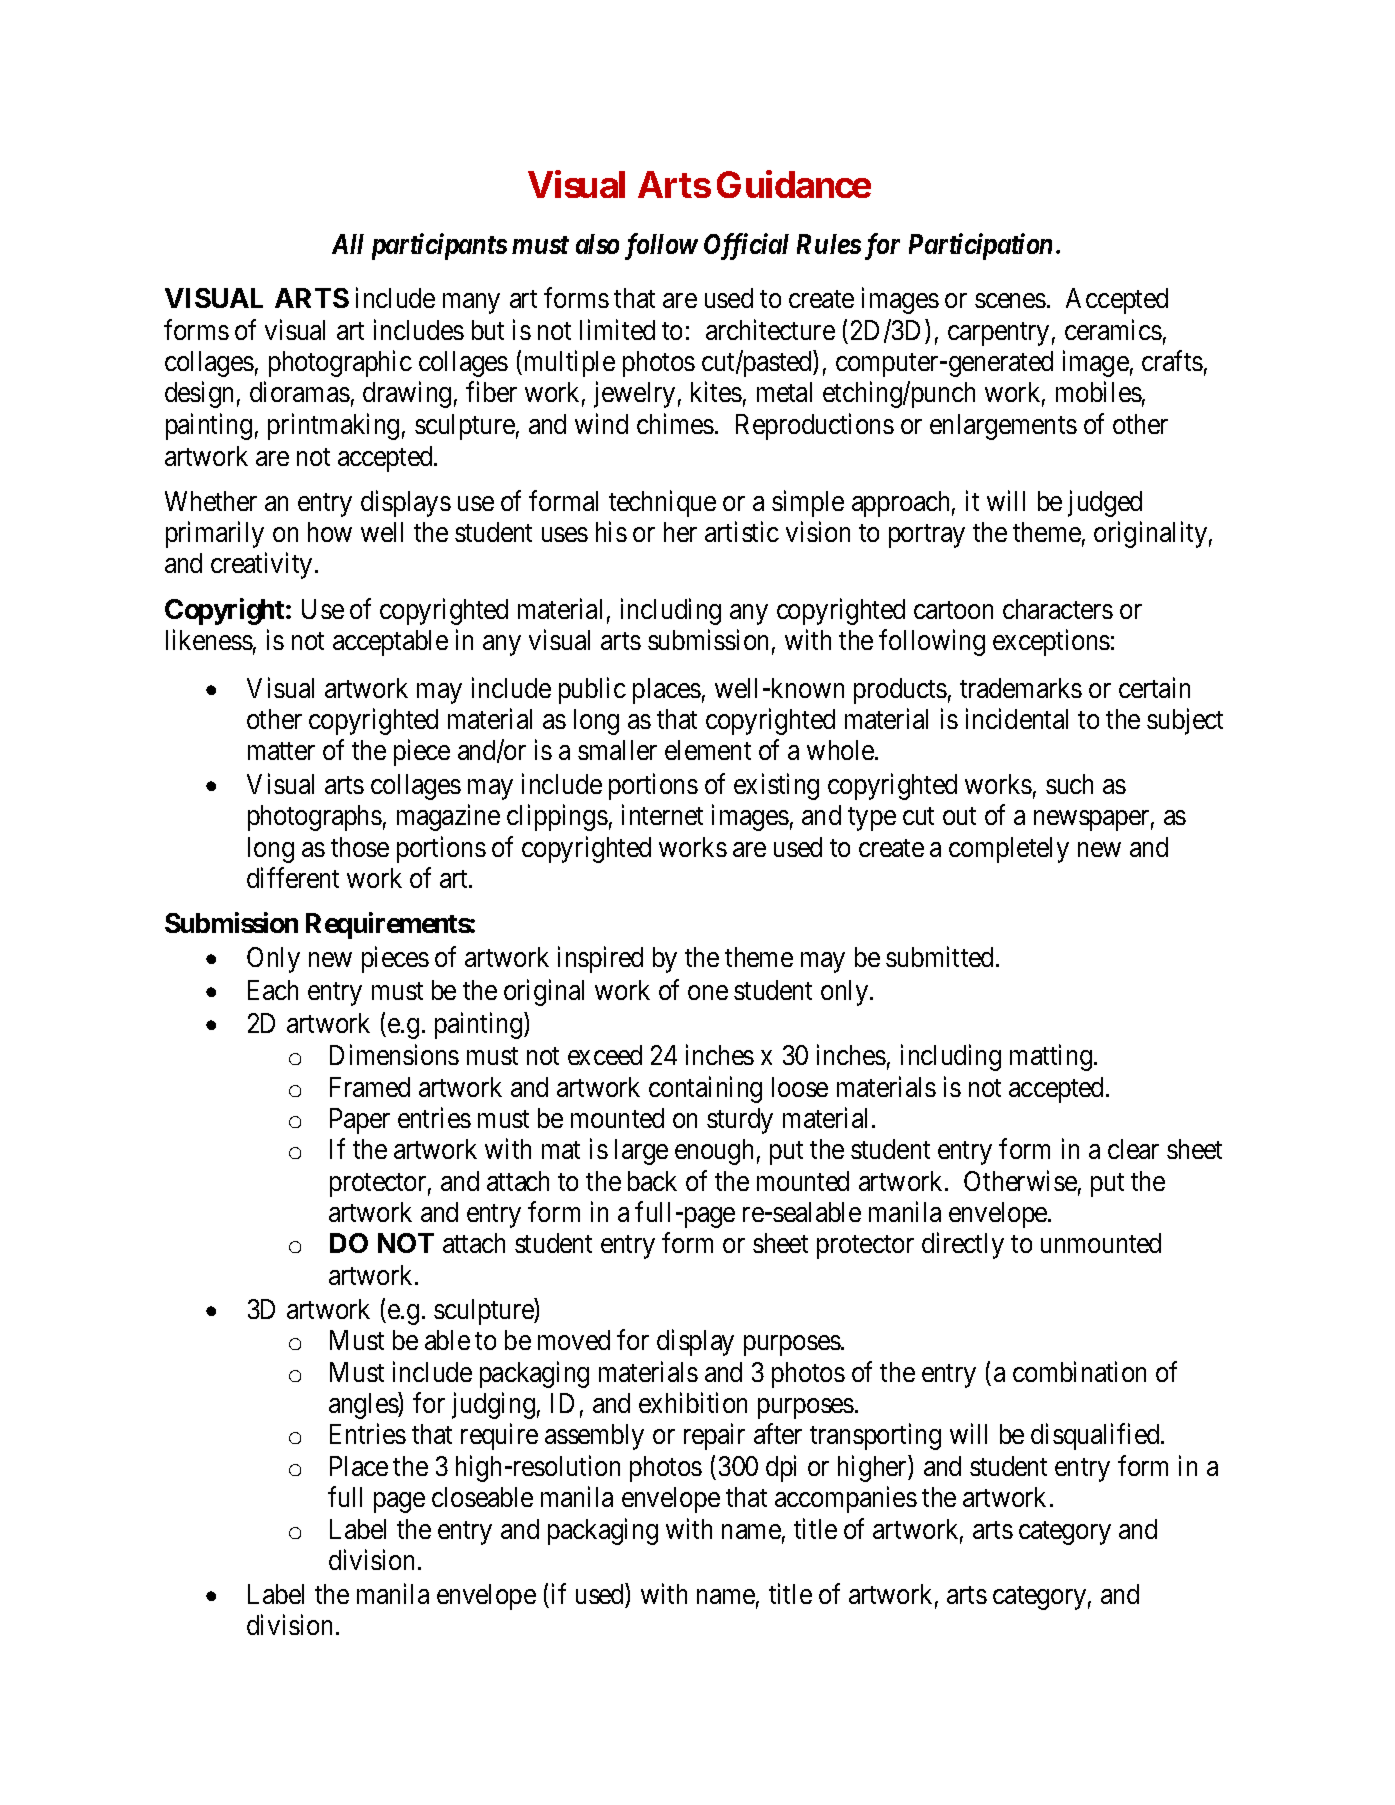  Describe the element at coordinates (1133, 1149) in the image. I see `clear` at that location.
